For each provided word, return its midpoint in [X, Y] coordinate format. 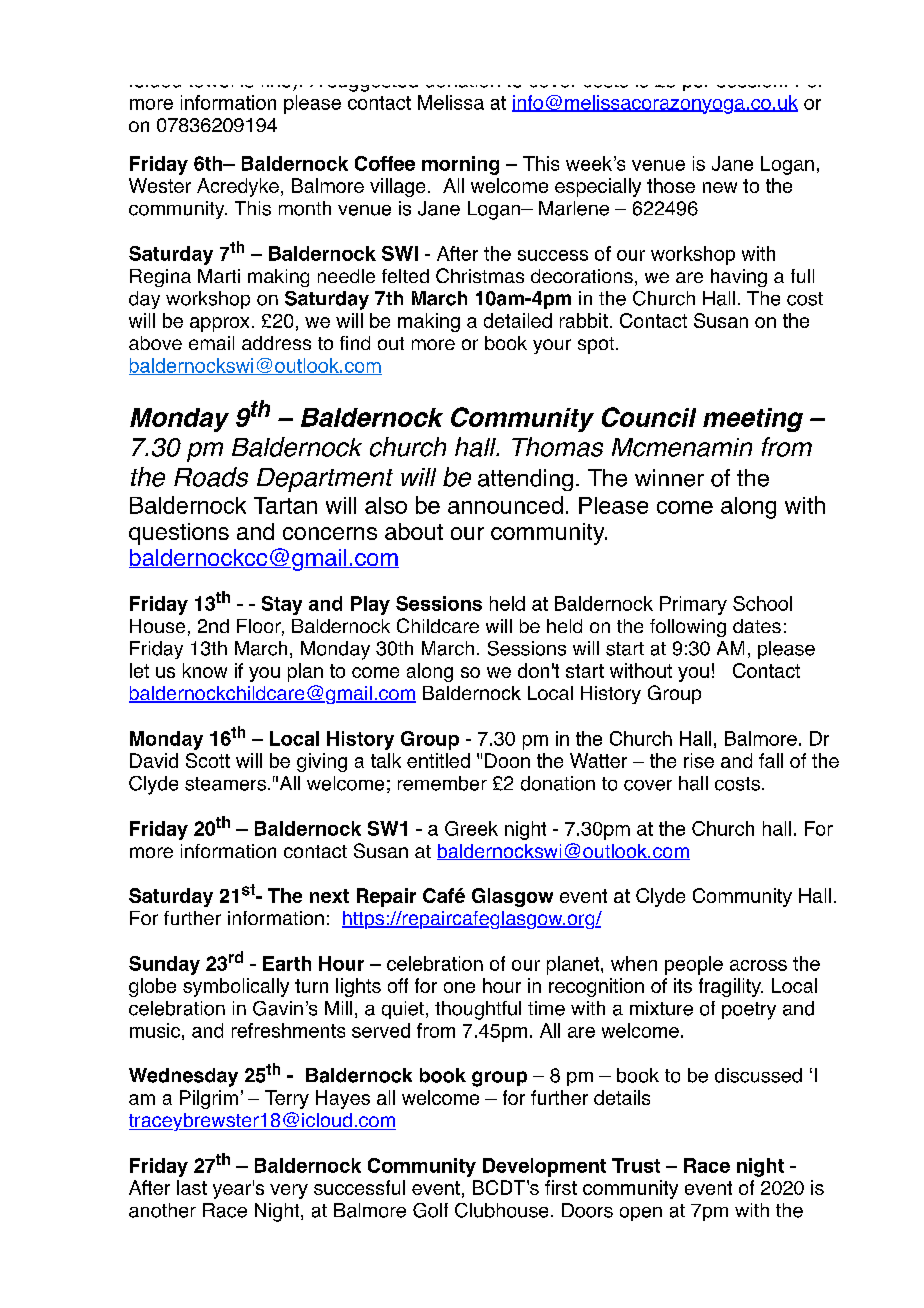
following [688, 628]
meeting [753, 420]
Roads [211, 477]
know [205, 670]
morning [460, 165]
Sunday [164, 965]
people [694, 965]
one [459, 987]
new [720, 187]
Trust [636, 1165]
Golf [430, 1210]
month [305, 208]
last [192, 1187]
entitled [438, 760]
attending [525, 480]
